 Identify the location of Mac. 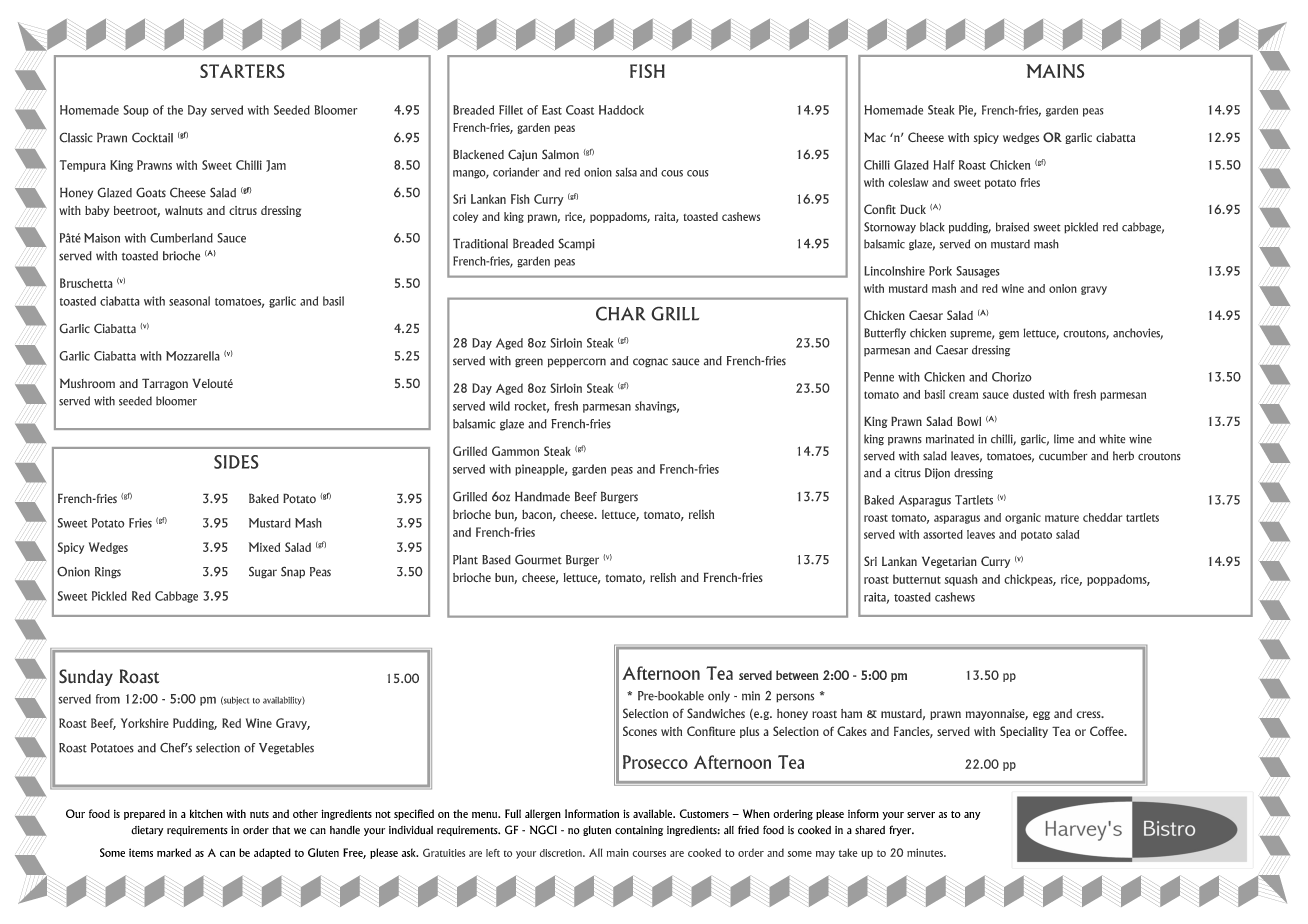
(875, 137).
